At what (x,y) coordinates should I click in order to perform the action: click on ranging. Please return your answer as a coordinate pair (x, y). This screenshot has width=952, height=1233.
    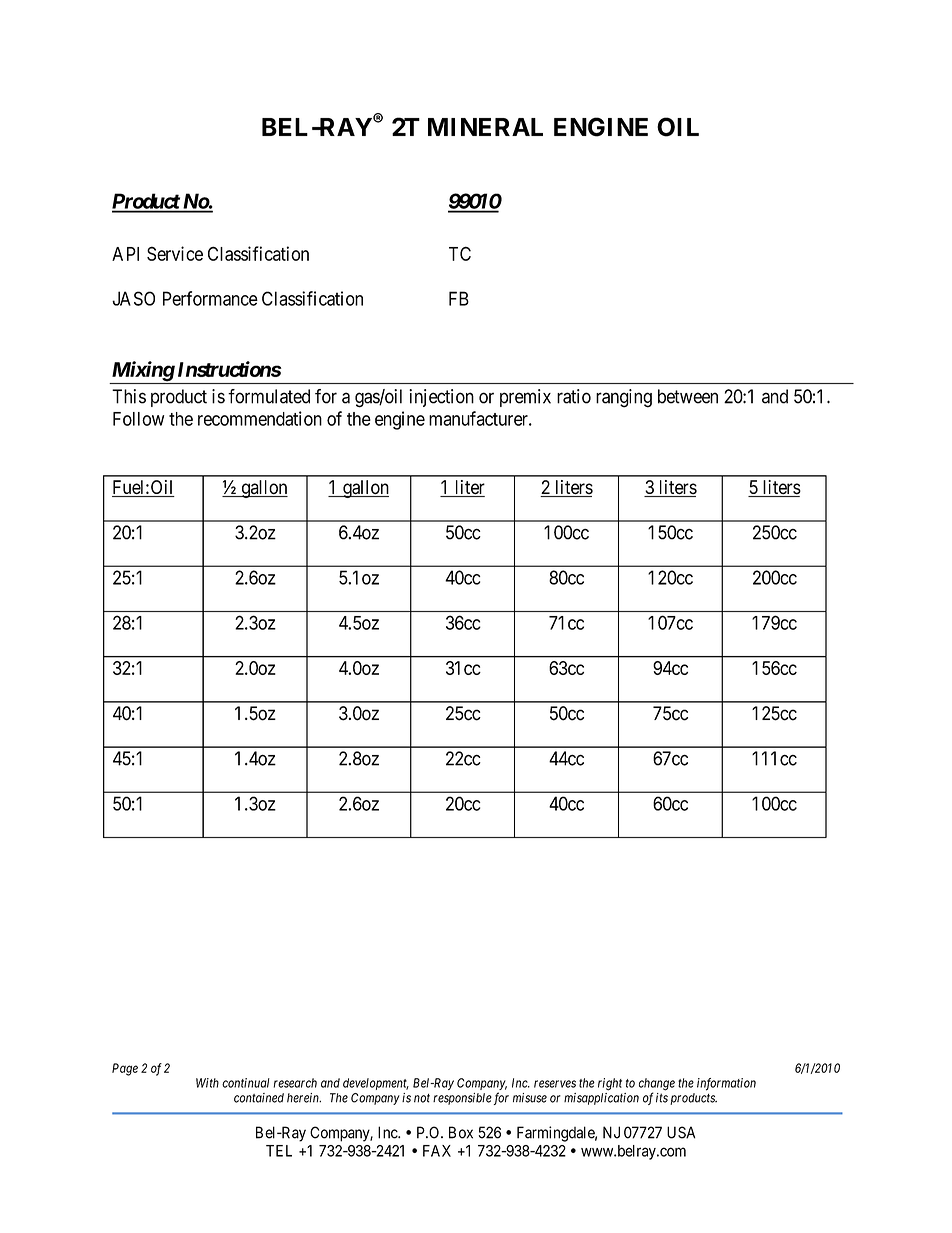
    Looking at the image, I should click on (624, 398).
